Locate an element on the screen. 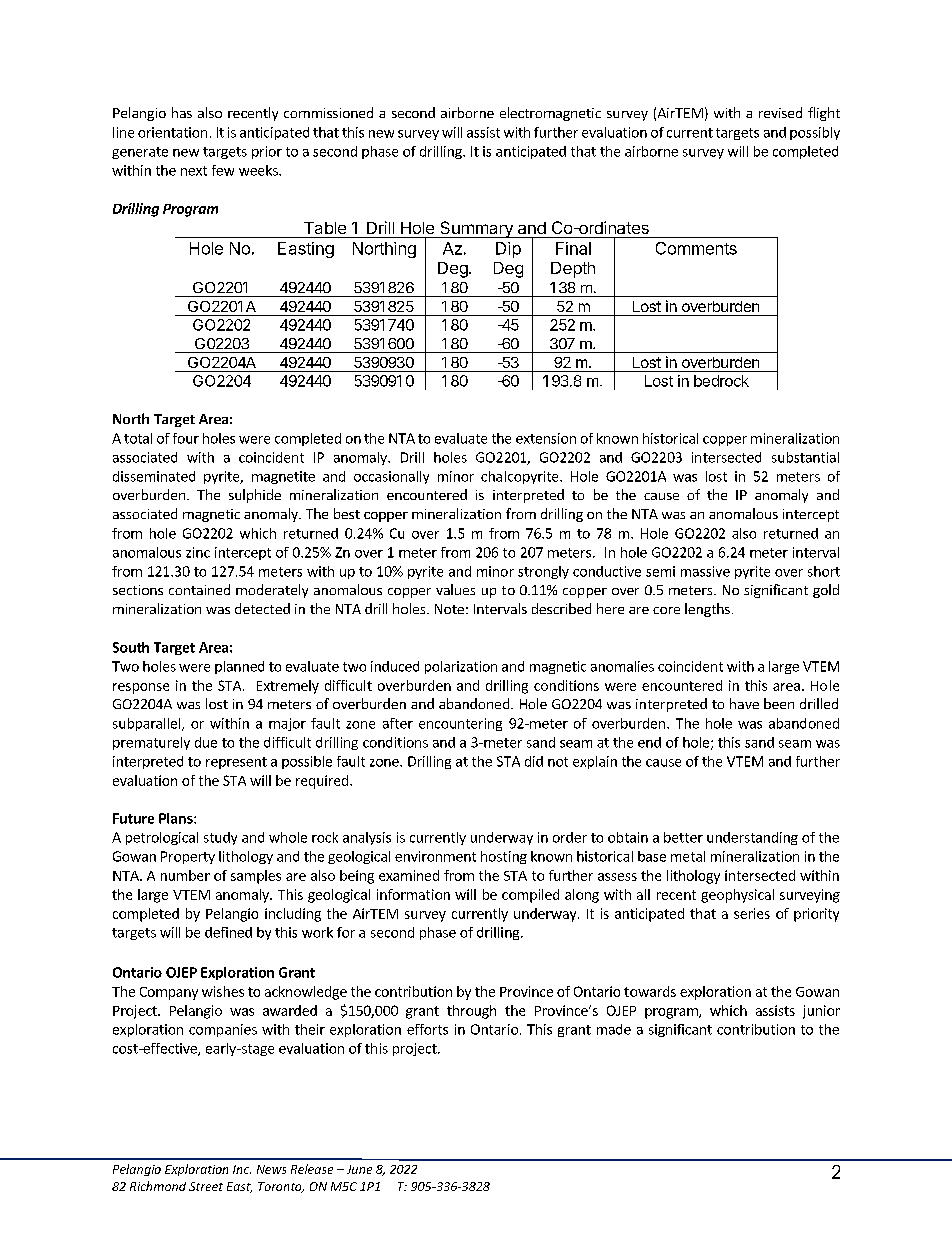  revised is located at coordinates (780, 112).
